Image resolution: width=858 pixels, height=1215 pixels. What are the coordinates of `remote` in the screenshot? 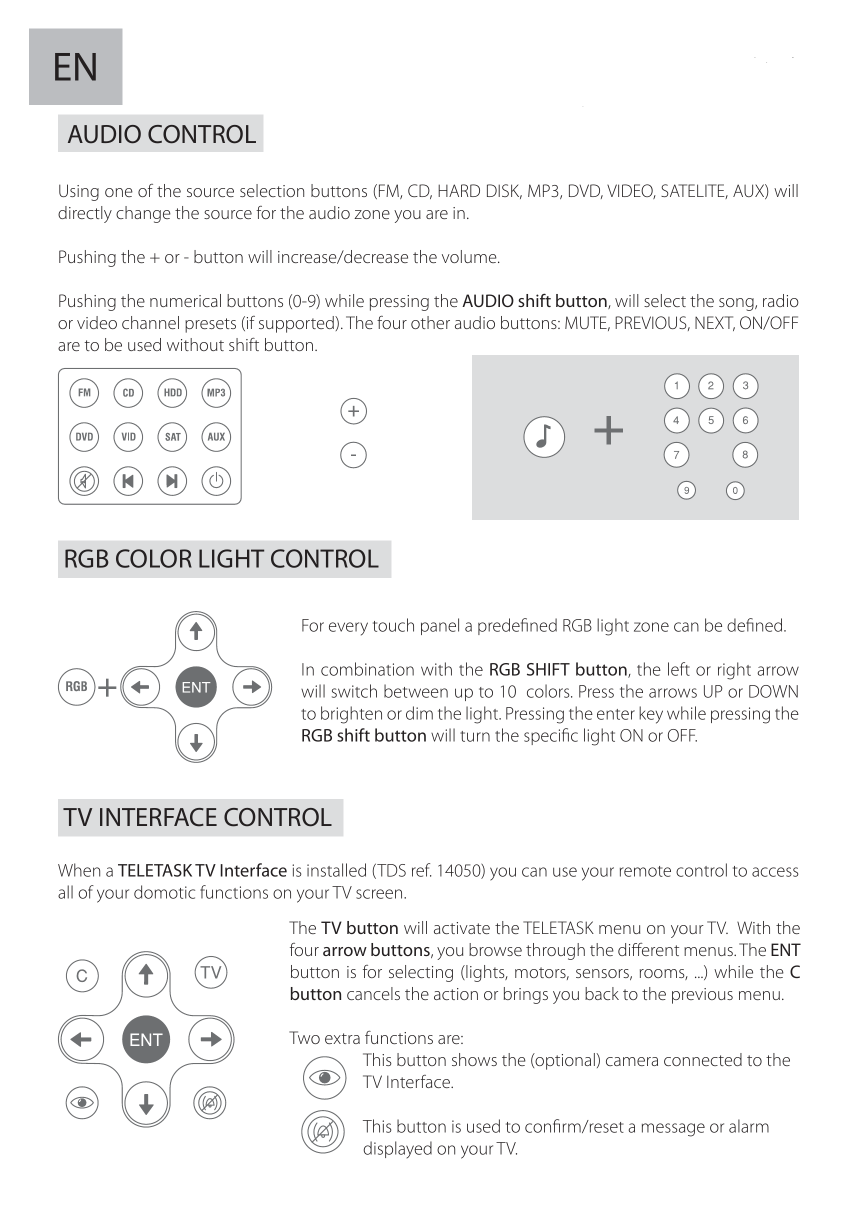 It's located at (645, 871).
